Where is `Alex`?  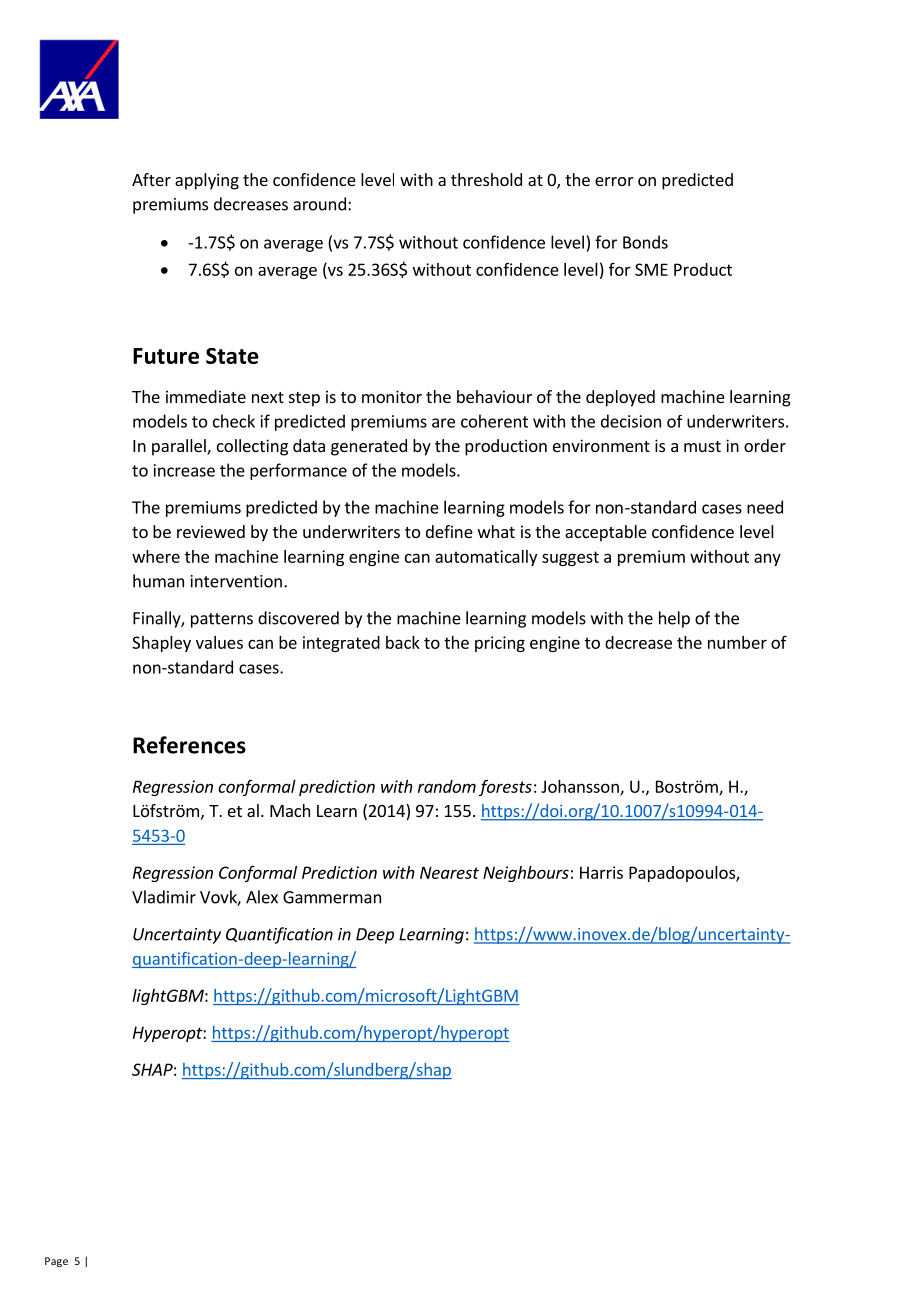
Alex is located at coordinates (262, 897).
